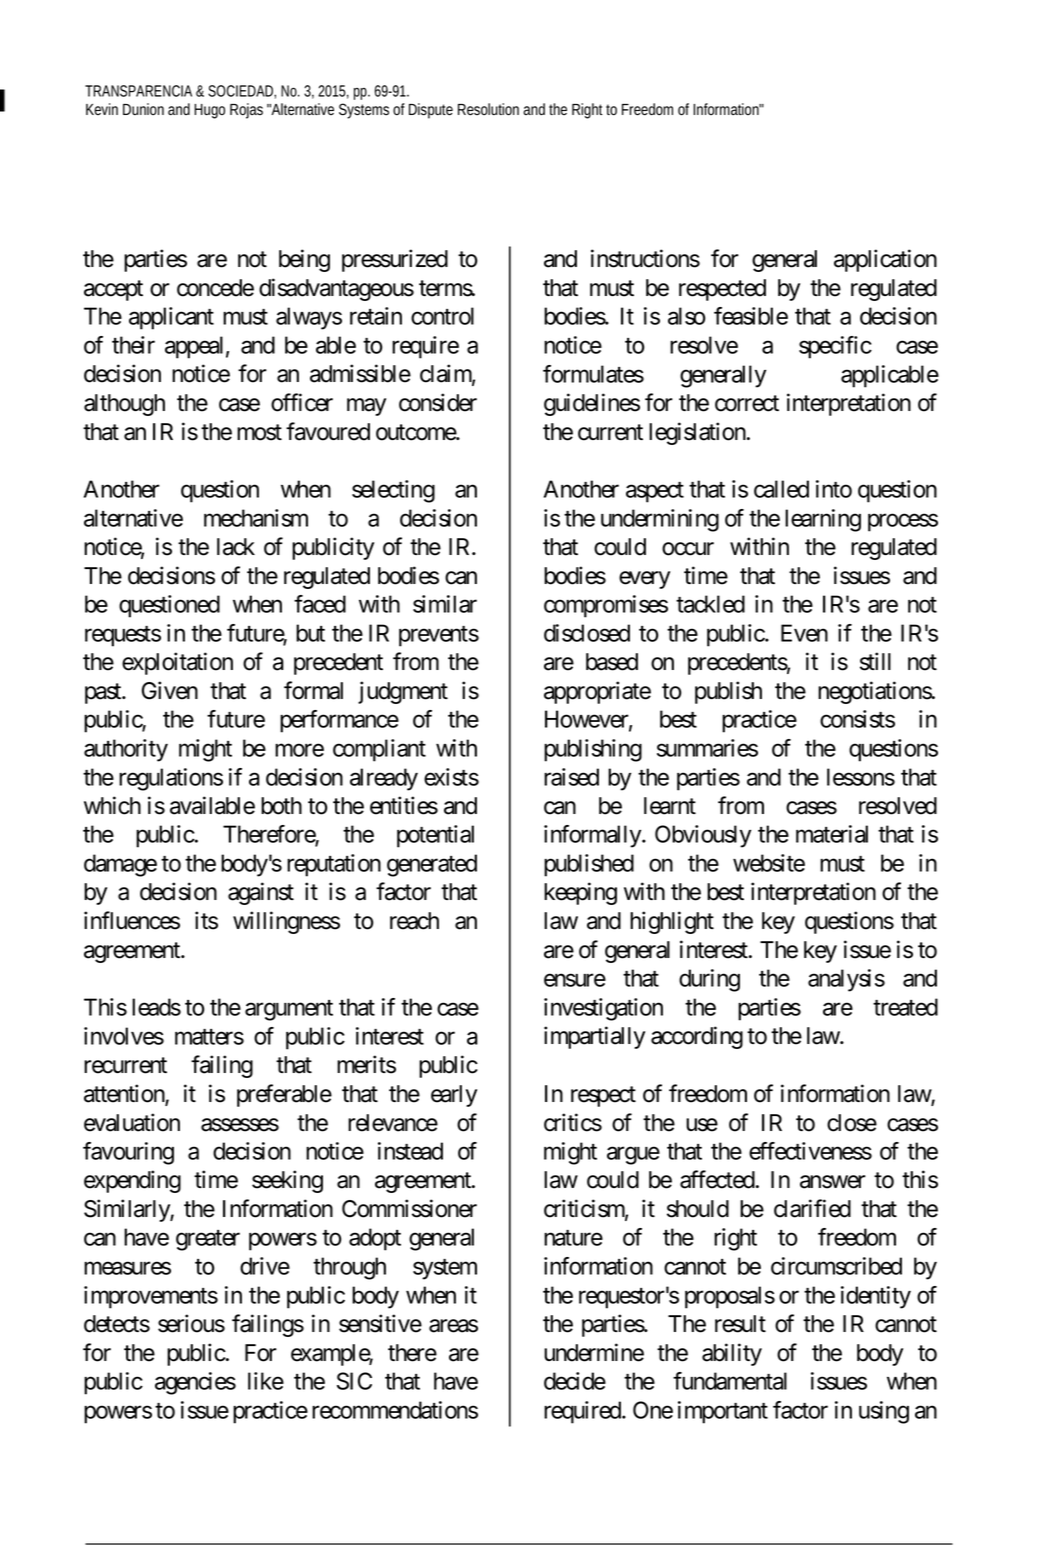 The image size is (1052, 1545). Describe the element at coordinates (730, 1381) in the screenshot. I see `fundamental` at that location.
